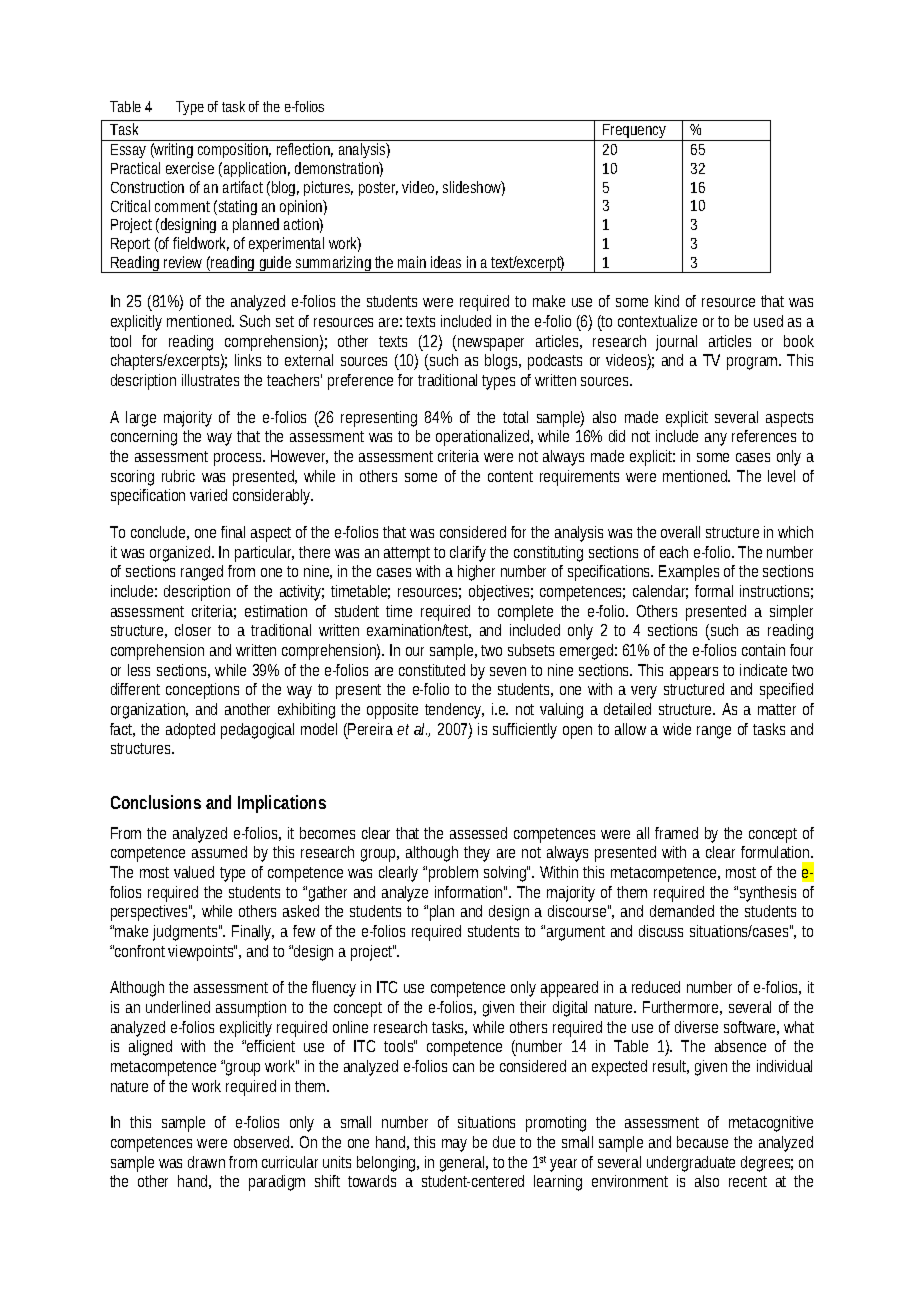 This image has width=924, height=1308. Describe the element at coordinates (635, 132) in the image. I see `Frequency` at that location.
